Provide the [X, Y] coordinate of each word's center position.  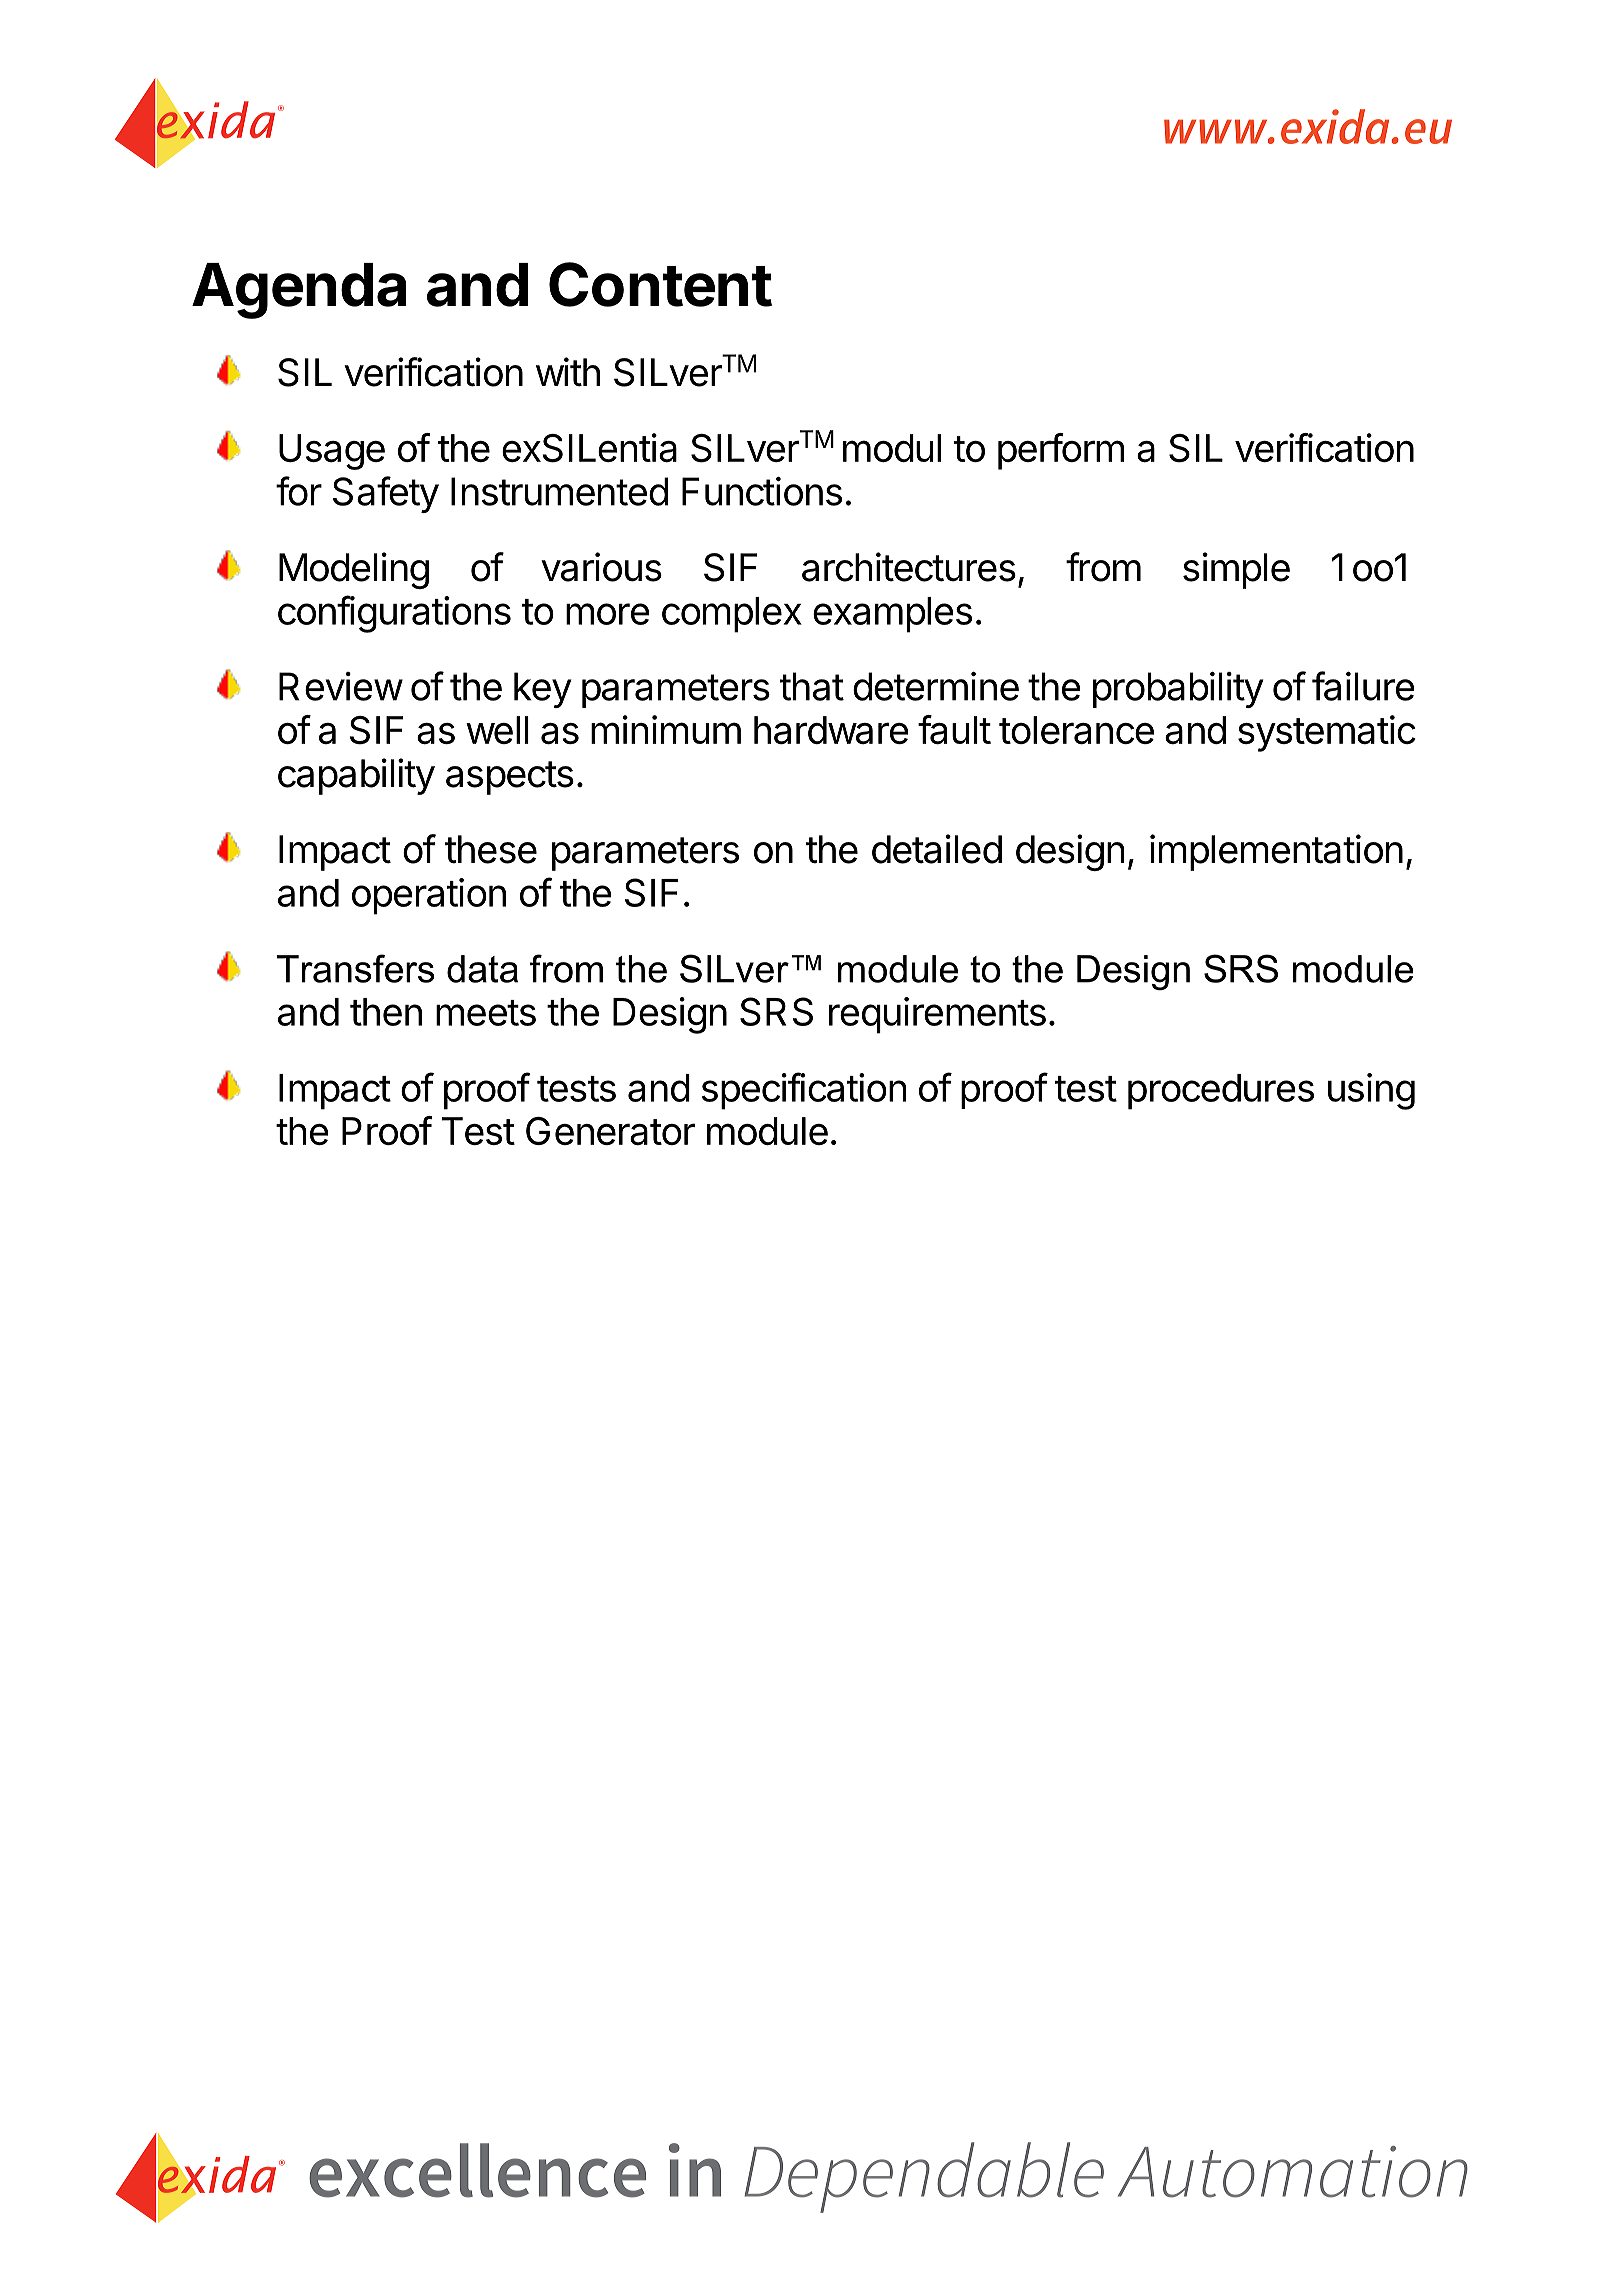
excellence [477, 2170]
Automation [1293, 2172]
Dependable [924, 2177]
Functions [762, 491]
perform [1061, 451]
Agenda [299, 291]
